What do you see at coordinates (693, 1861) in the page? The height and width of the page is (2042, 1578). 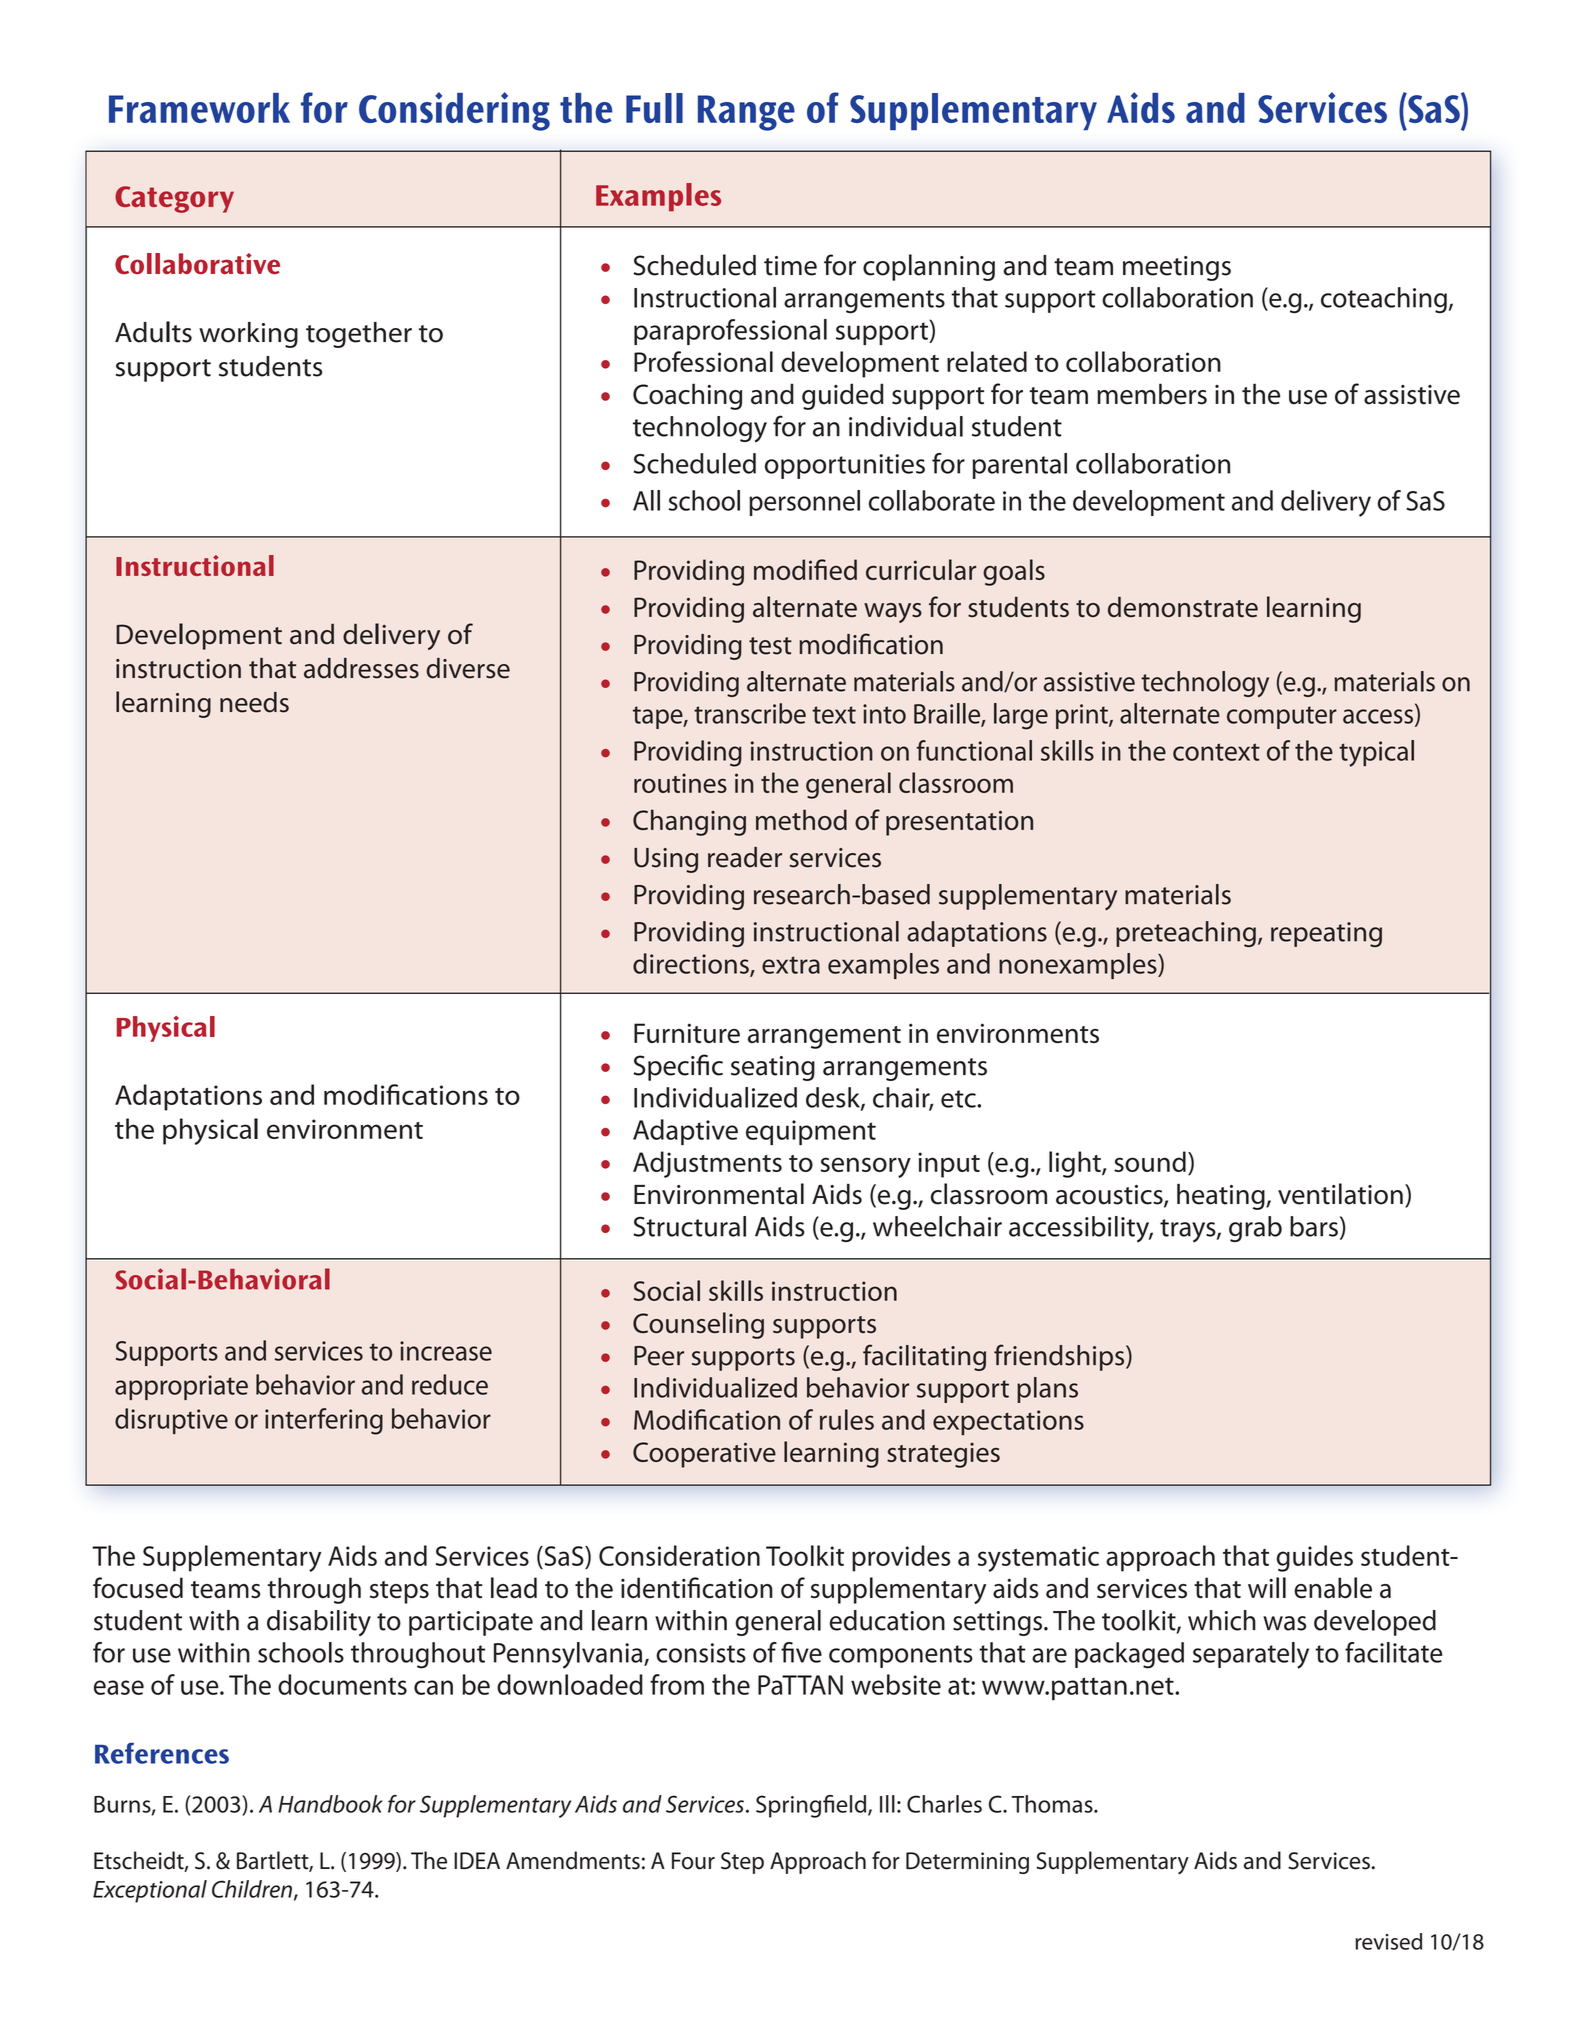 I see `Four` at bounding box center [693, 1861].
